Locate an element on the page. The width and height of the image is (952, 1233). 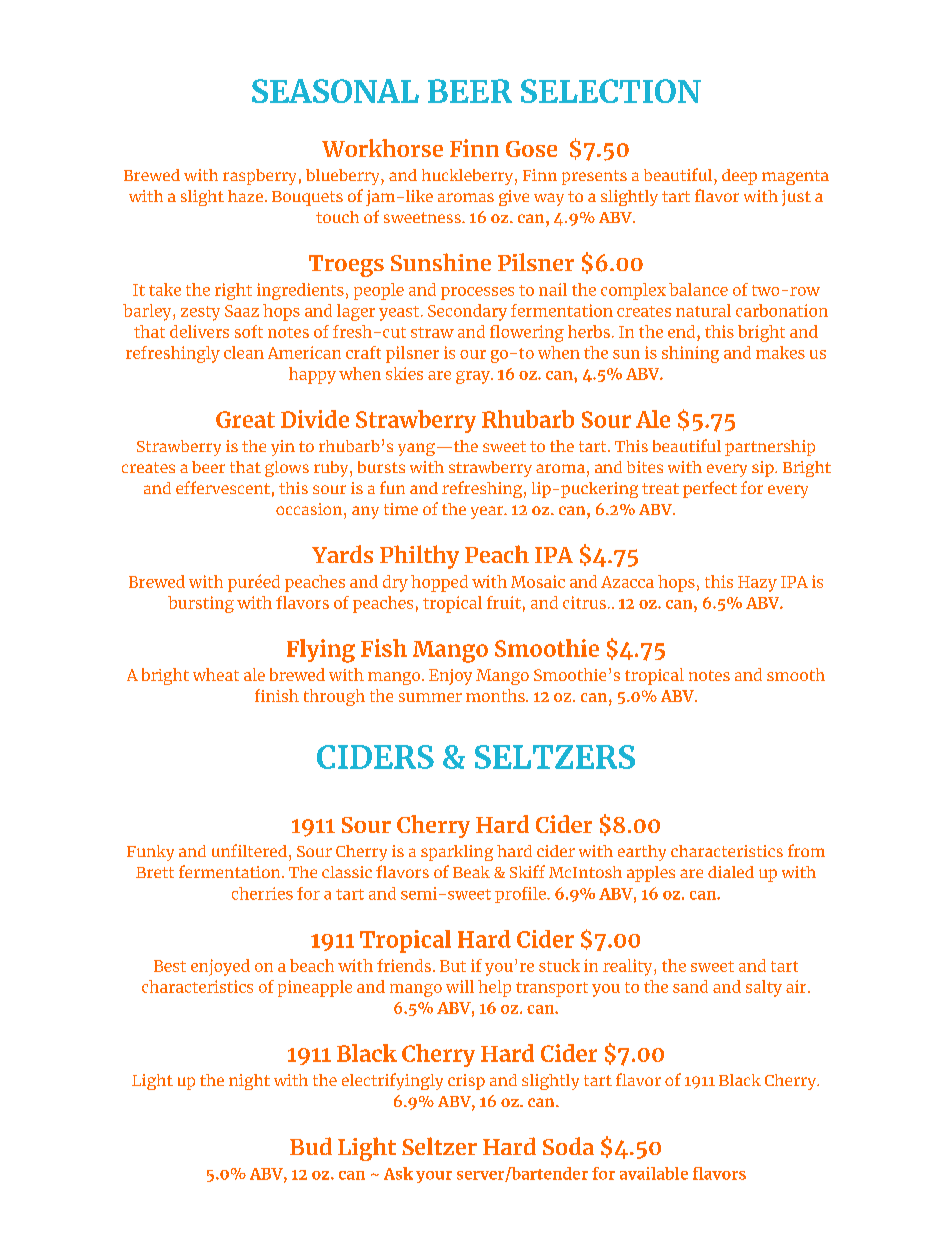
Gose is located at coordinates (531, 149).
